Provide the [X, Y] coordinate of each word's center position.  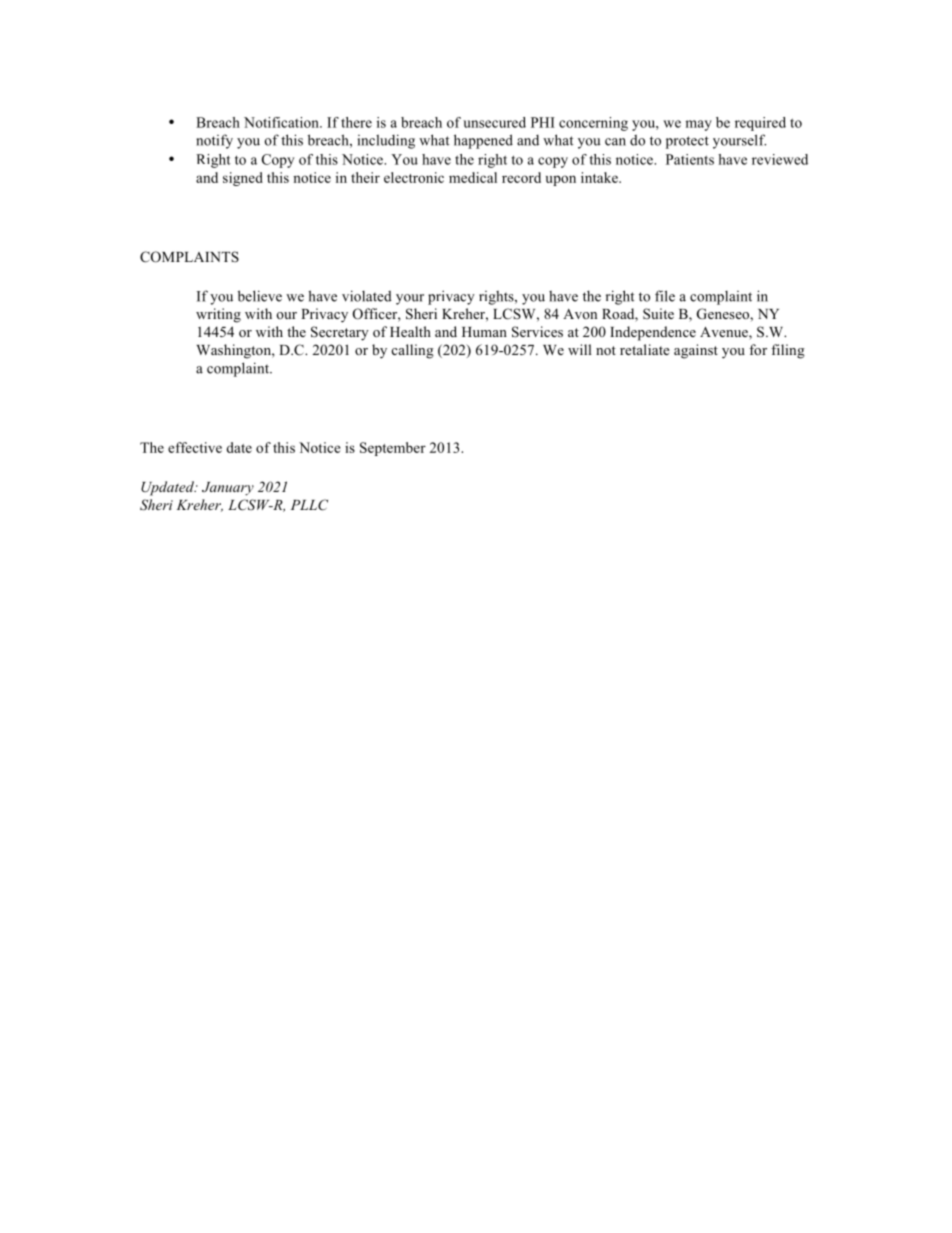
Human [484, 332]
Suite [658, 314]
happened [483, 141]
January [228, 489]
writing [218, 315]
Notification [282, 122]
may [698, 125]
